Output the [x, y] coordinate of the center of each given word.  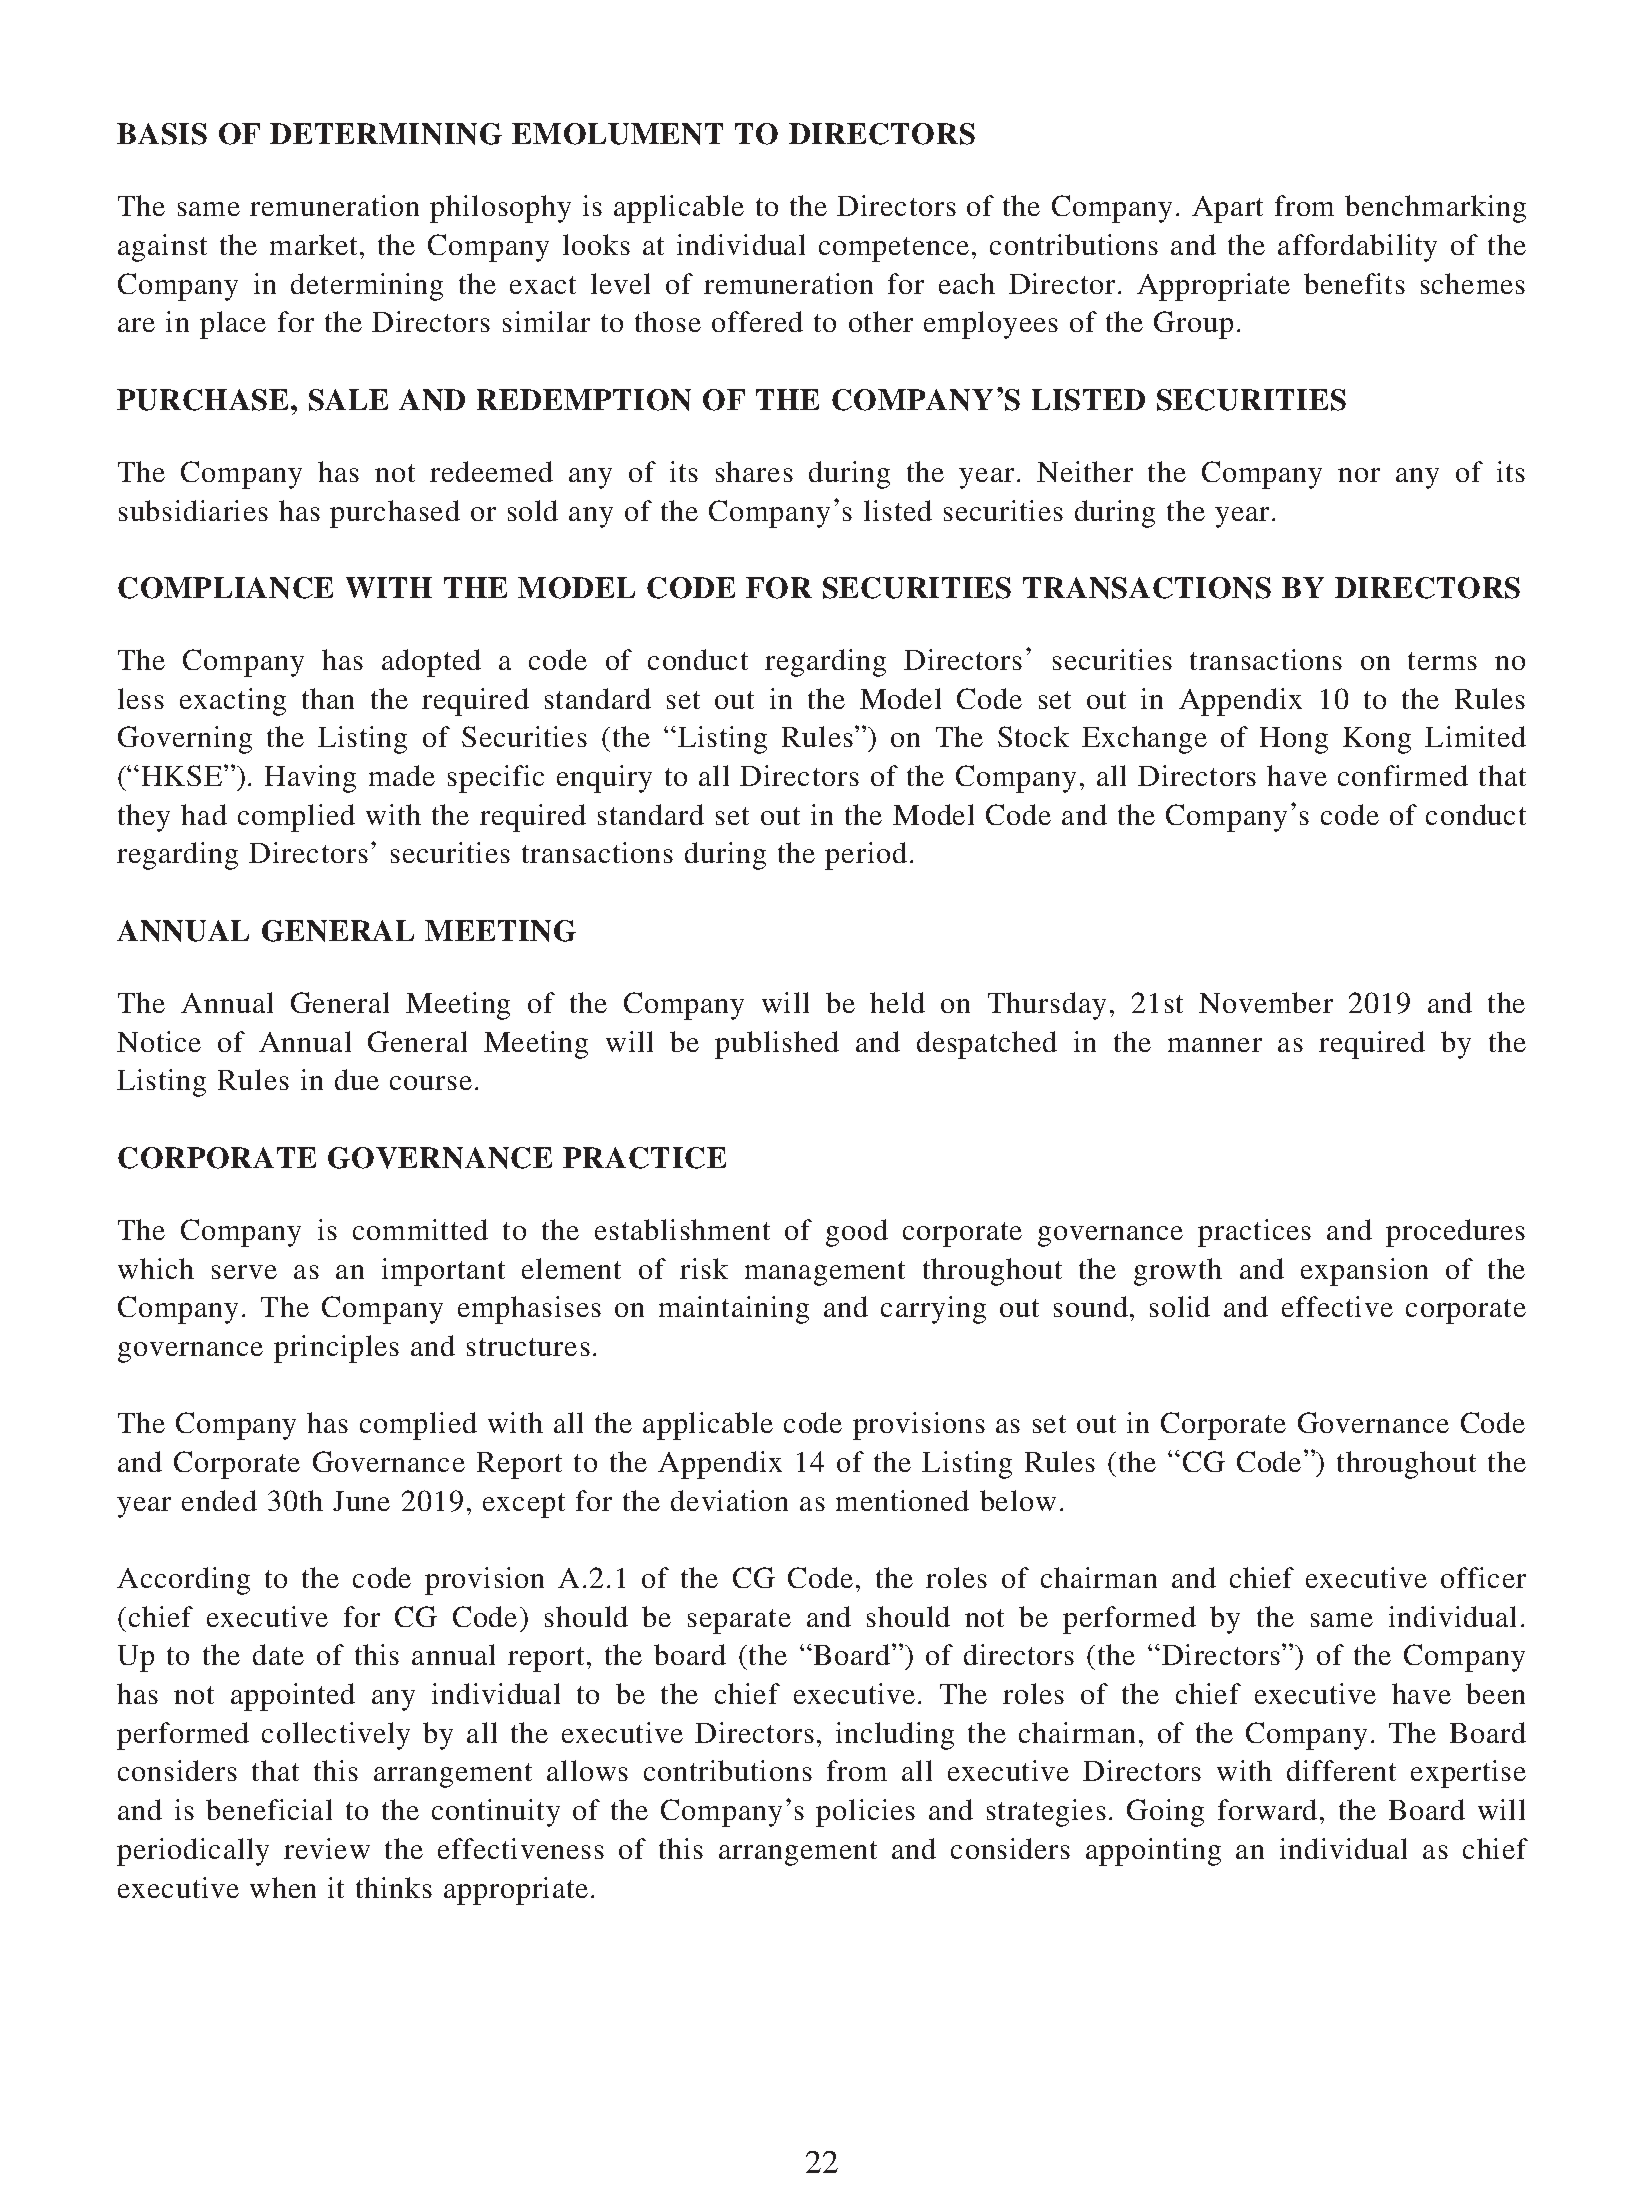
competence [894, 249]
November [1266, 1002]
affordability [1357, 248]
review [327, 1848]
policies [865, 1813]
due [357, 1079]
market [313, 244]
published [777, 1045]
